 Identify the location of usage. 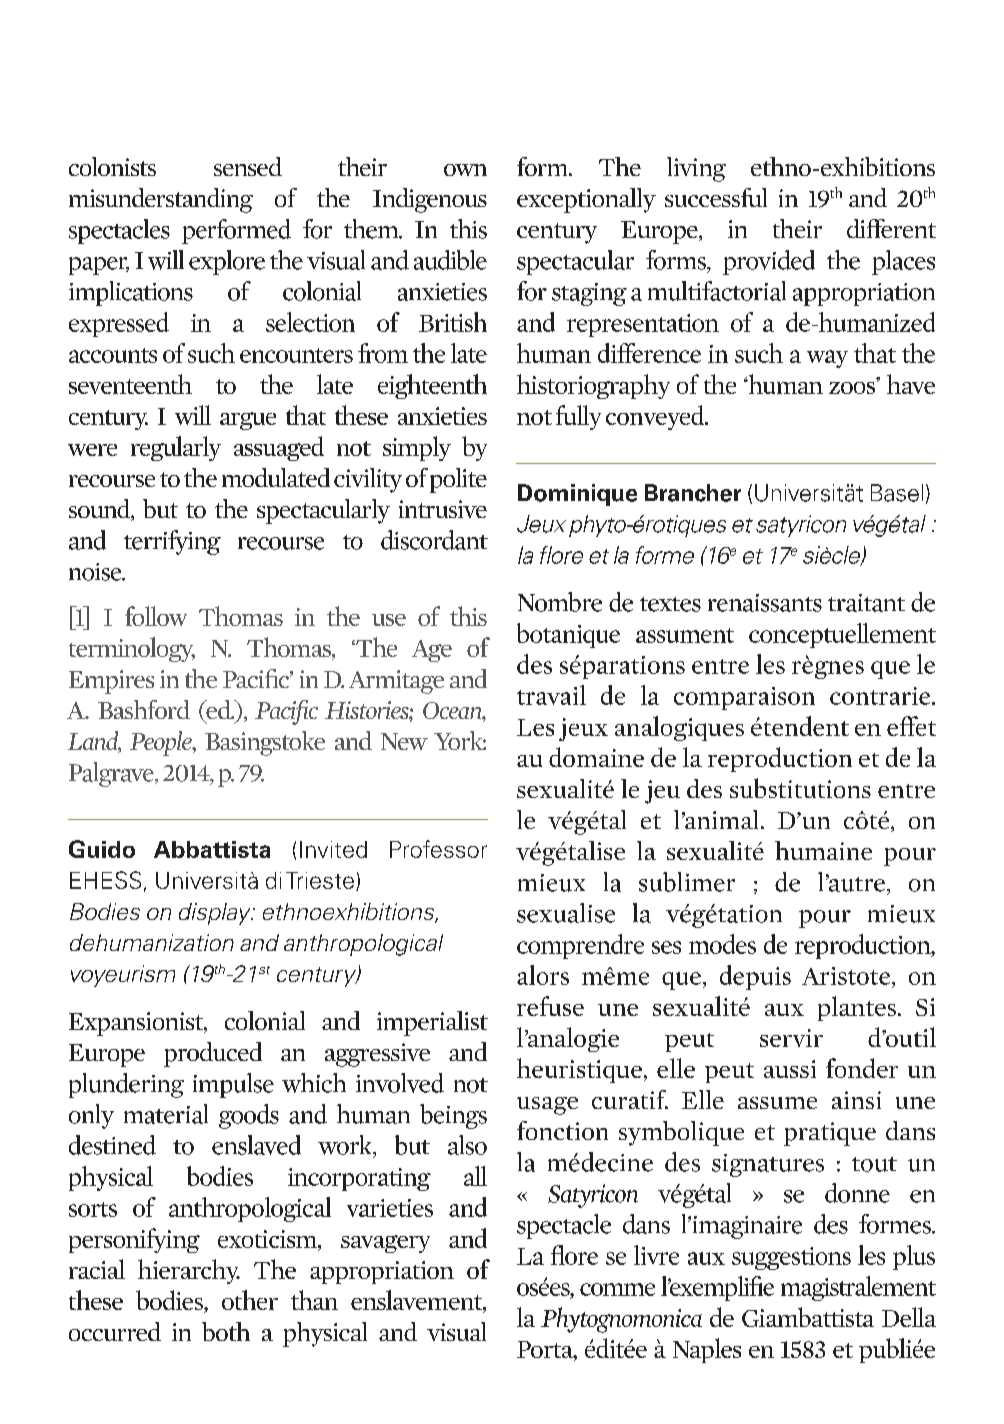
(547, 1106).
